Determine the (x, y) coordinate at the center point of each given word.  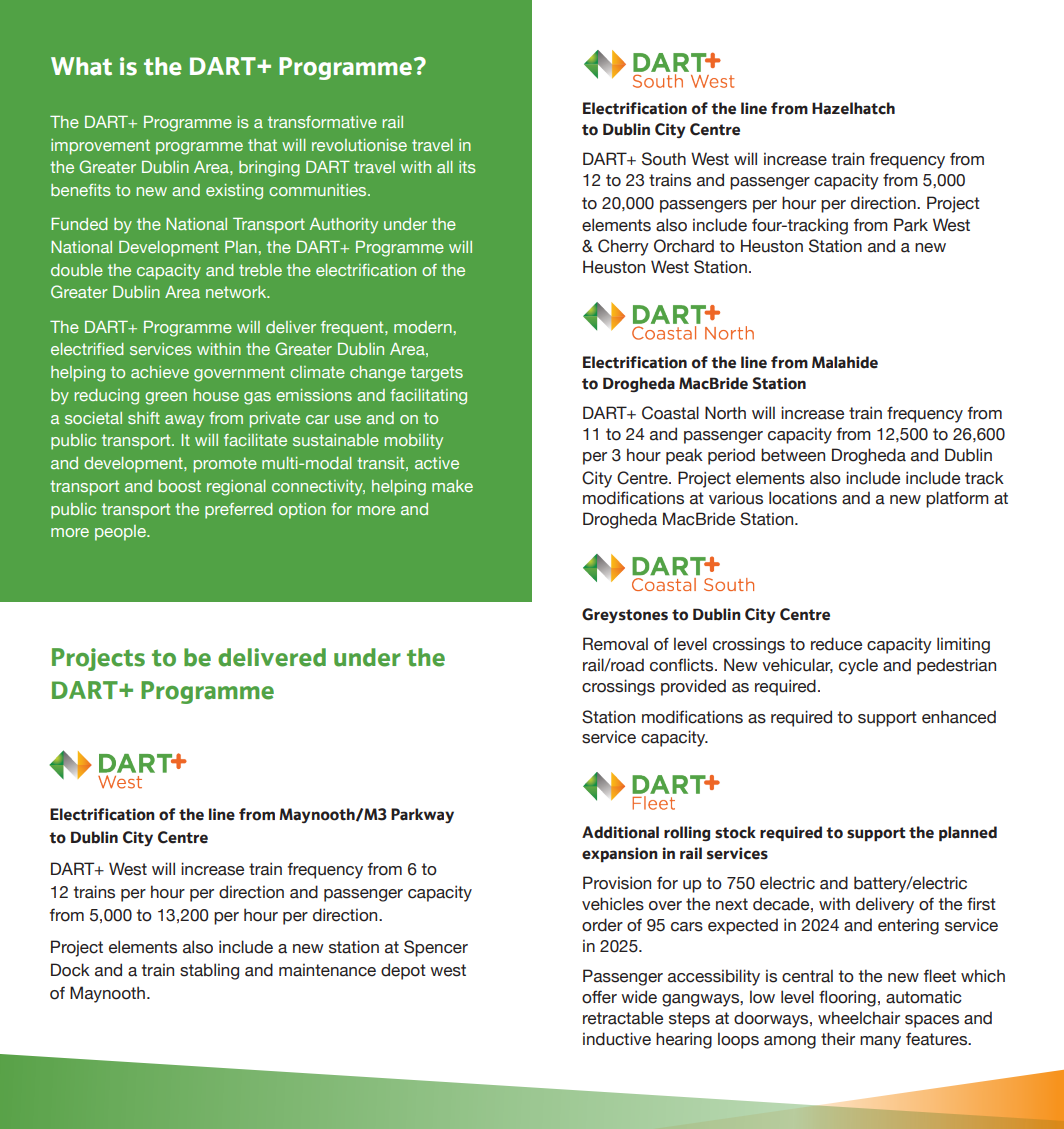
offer (599, 997)
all (445, 167)
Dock (70, 970)
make (452, 486)
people (121, 533)
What (81, 66)
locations (803, 498)
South (664, 159)
